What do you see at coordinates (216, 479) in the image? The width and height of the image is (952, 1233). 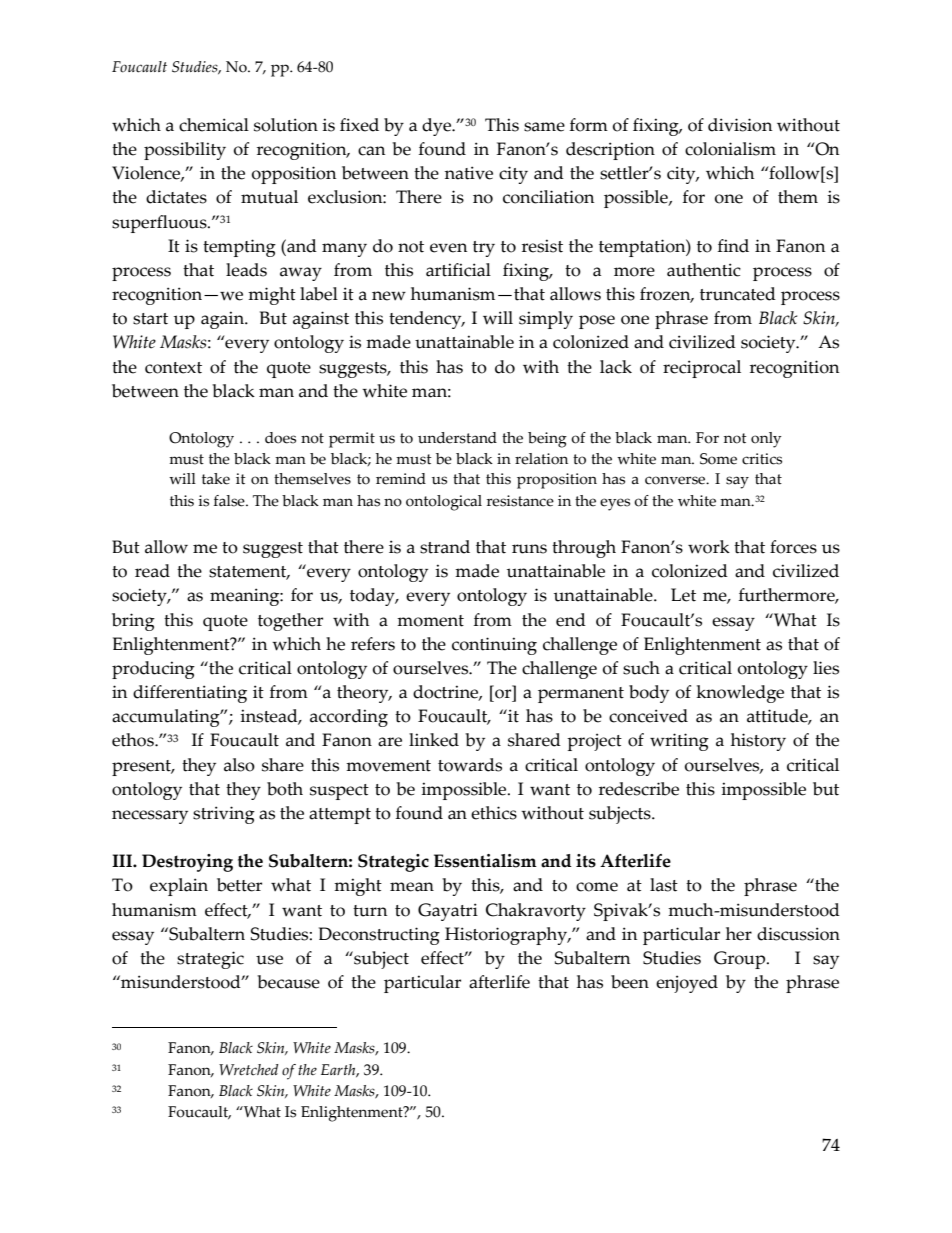 I see `take` at bounding box center [216, 479].
